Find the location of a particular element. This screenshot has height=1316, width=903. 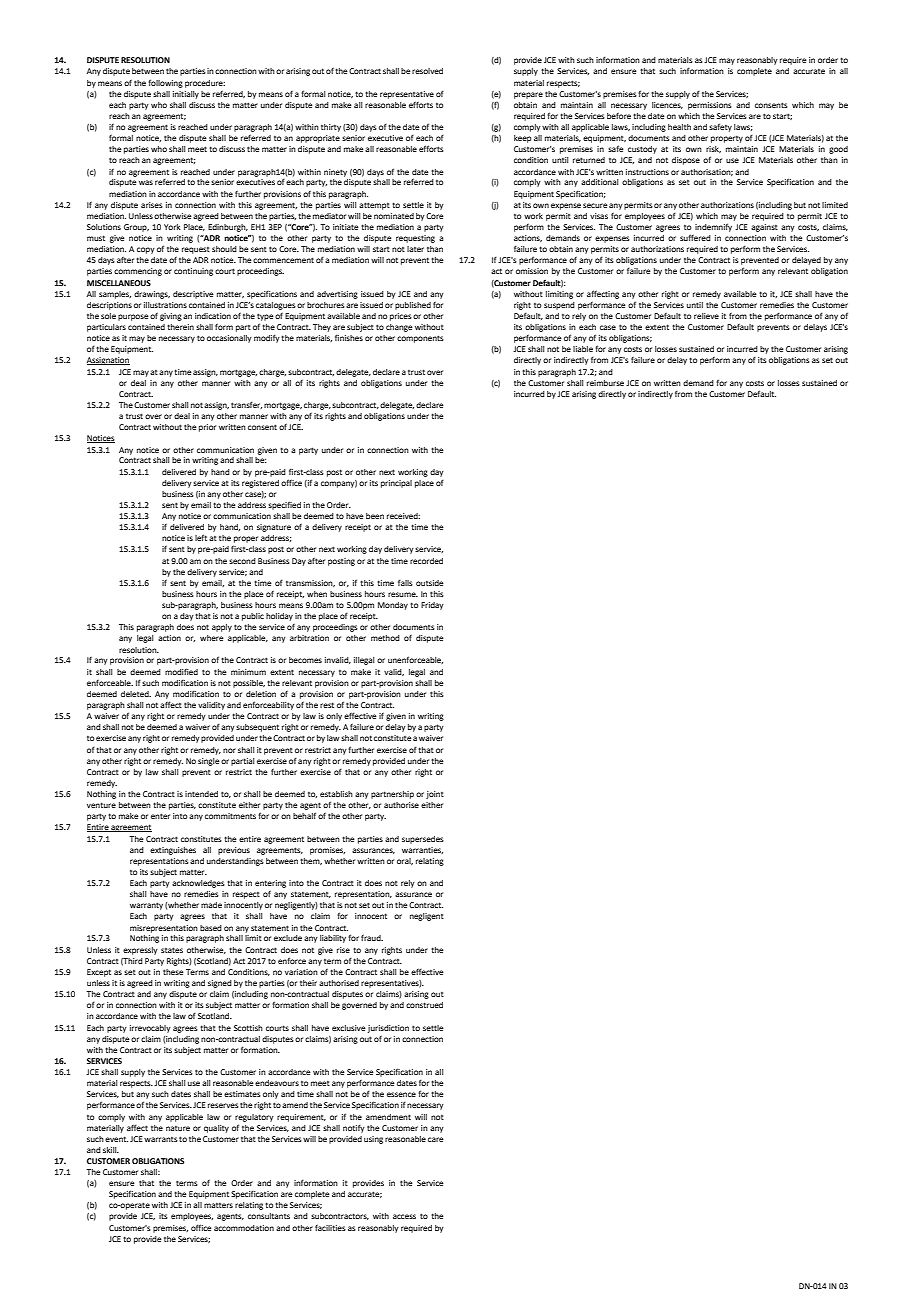

resolved is located at coordinates (427, 71).
